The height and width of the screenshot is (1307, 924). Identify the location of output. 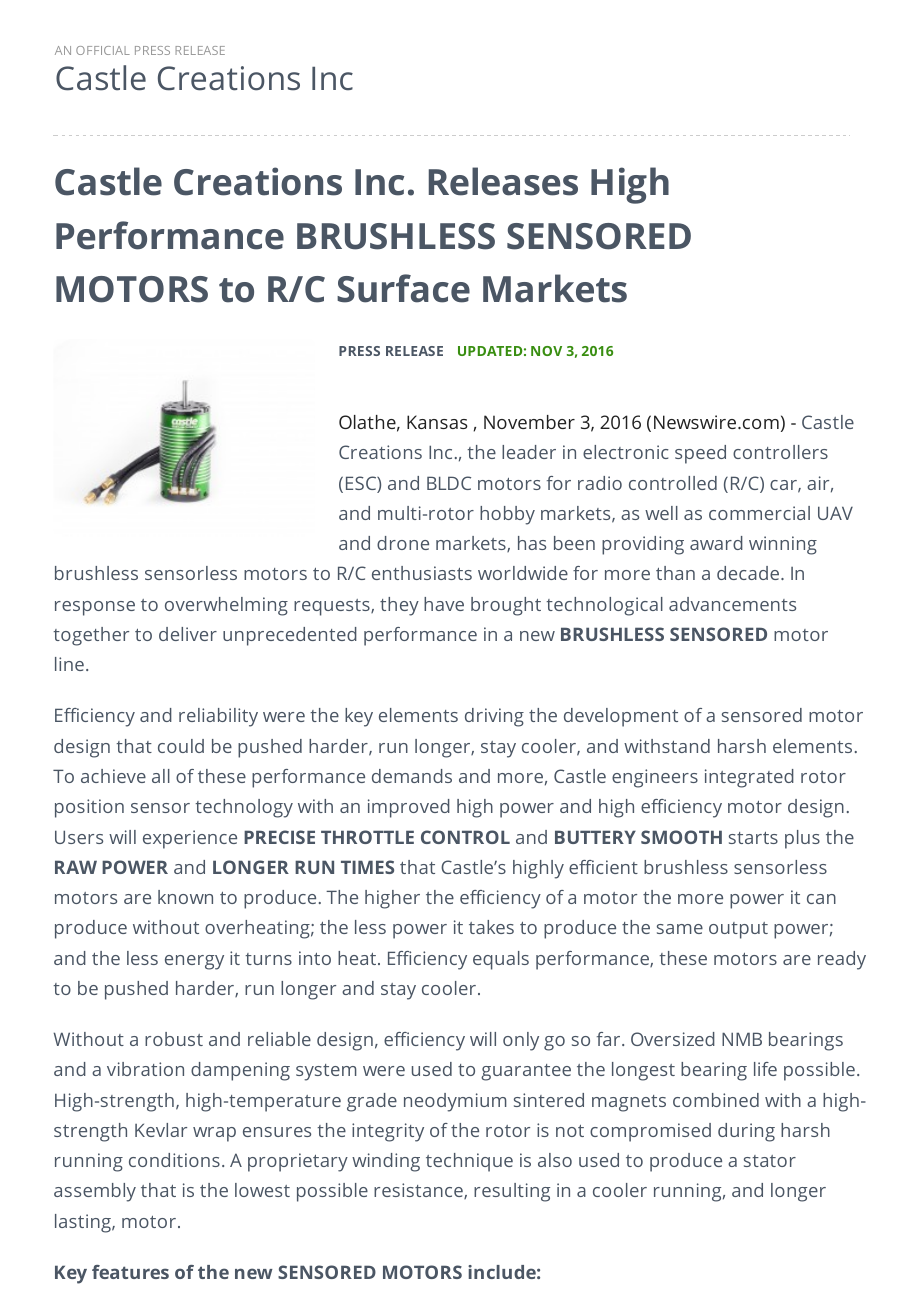
(738, 930).
